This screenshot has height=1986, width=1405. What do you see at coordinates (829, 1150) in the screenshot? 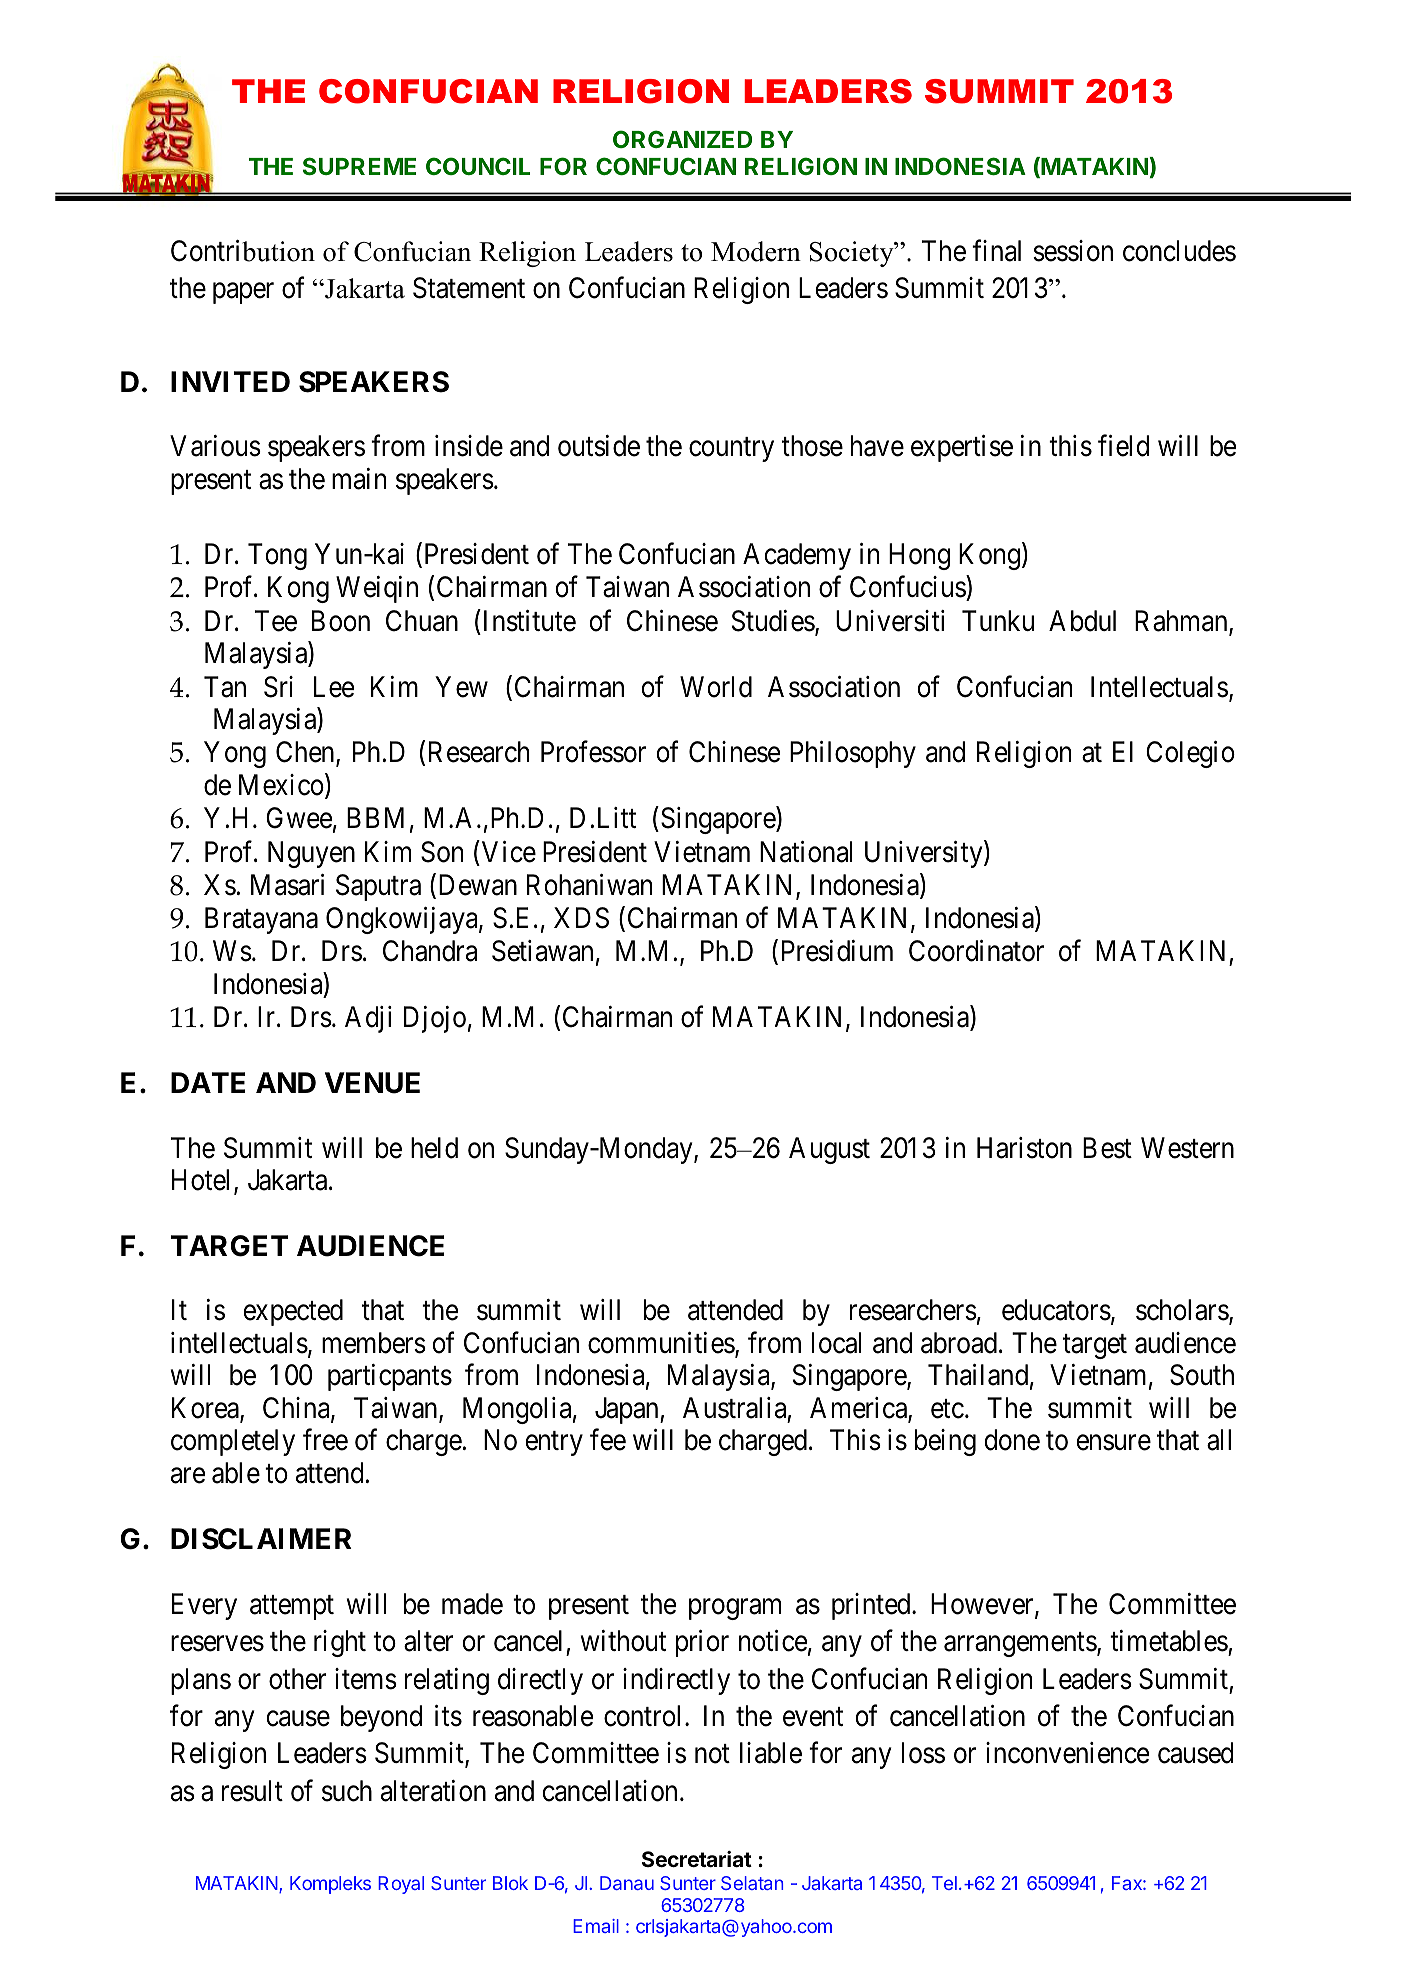
I see `August` at bounding box center [829, 1150].
